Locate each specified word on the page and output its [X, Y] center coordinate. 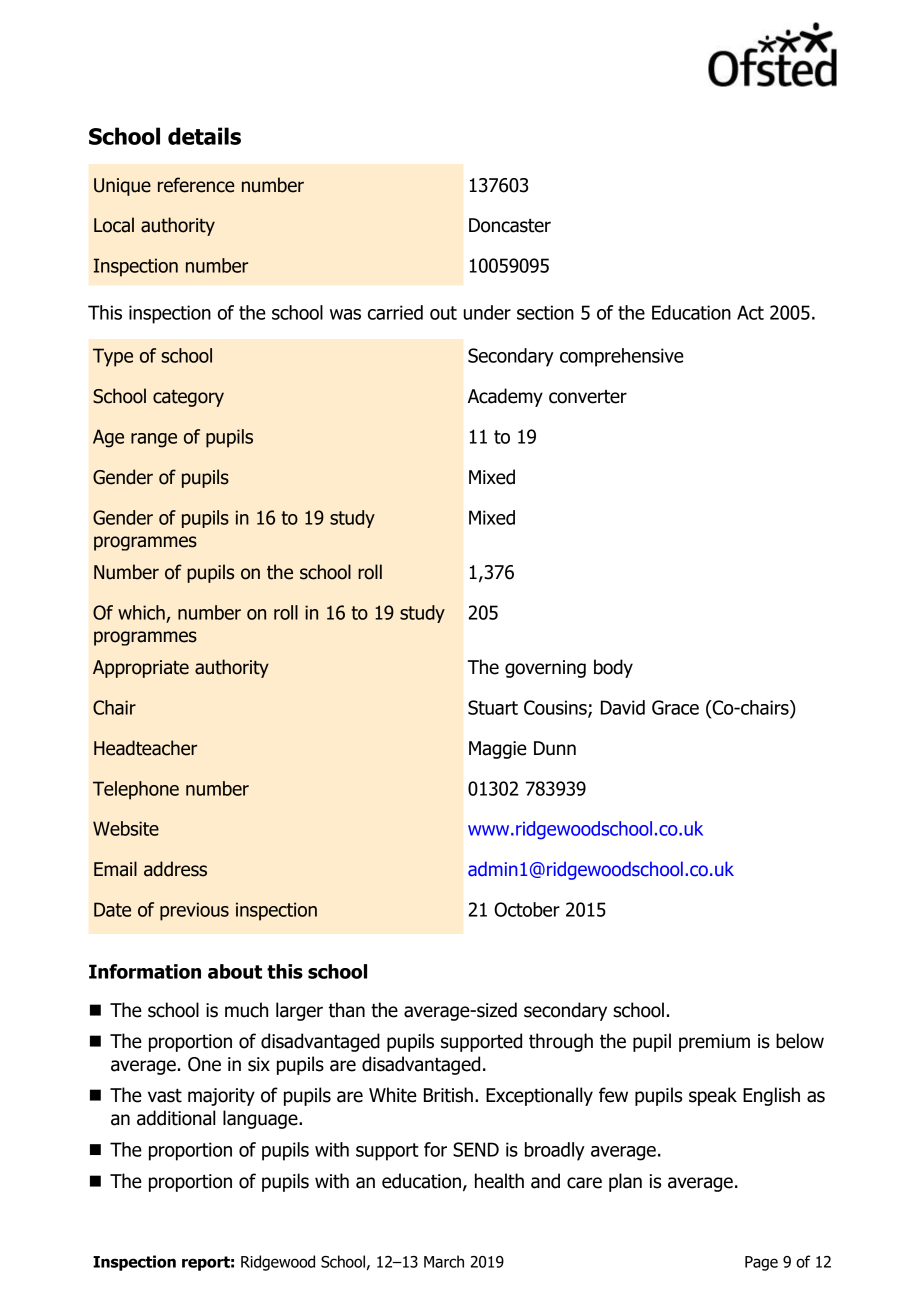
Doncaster [510, 225]
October [527, 909]
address [175, 869]
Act [750, 312]
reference [196, 185]
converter [588, 397]
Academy [505, 397]
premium [714, 1043]
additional [176, 1118]
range [154, 440]
